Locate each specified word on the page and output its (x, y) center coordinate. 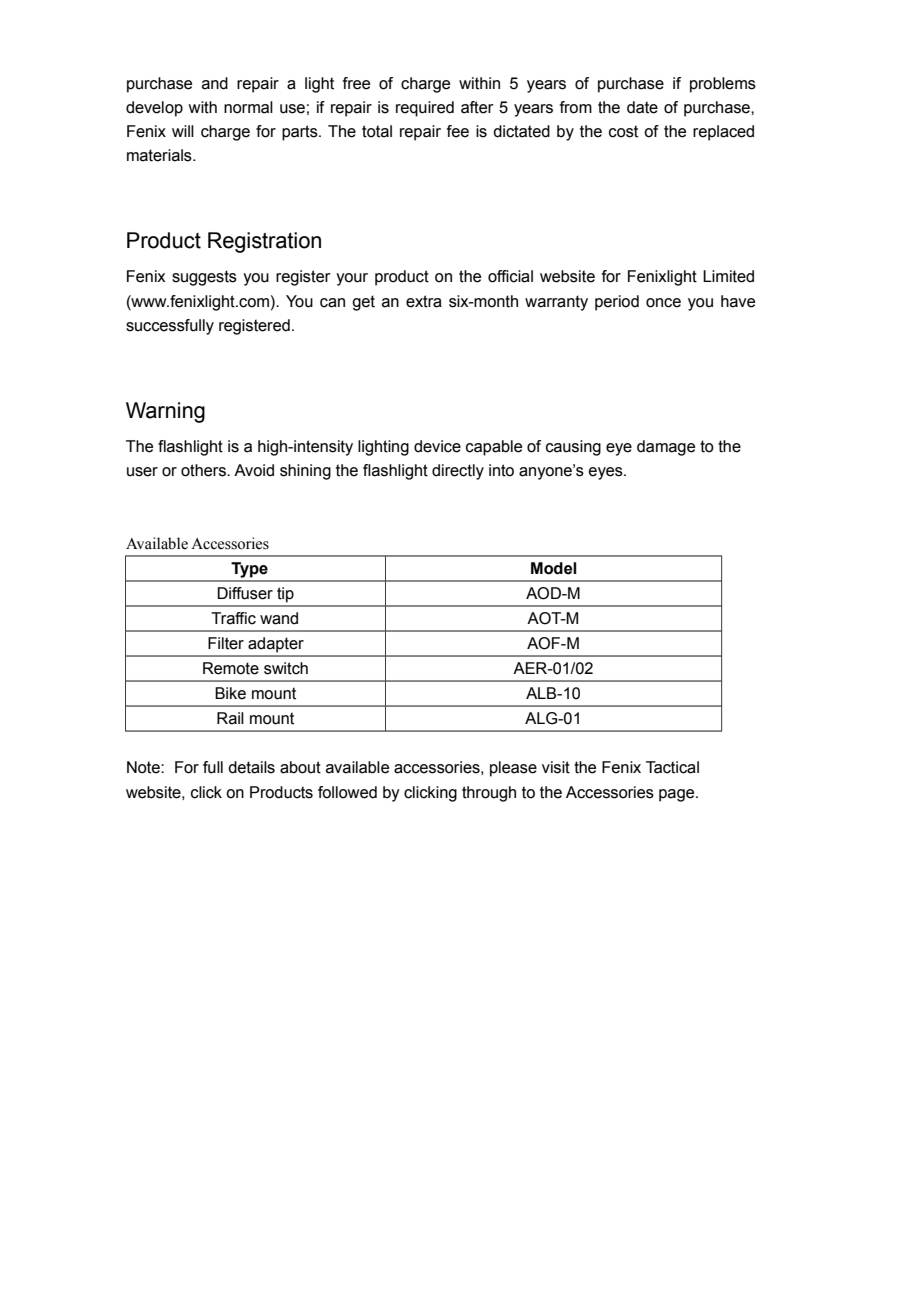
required (425, 109)
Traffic (233, 618)
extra (424, 301)
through (489, 794)
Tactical (672, 767)
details (251, 767)
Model (554, 568)
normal (248, 107)
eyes (607, 473)
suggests (204, 278)
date (642, 107)
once (663, 303)
